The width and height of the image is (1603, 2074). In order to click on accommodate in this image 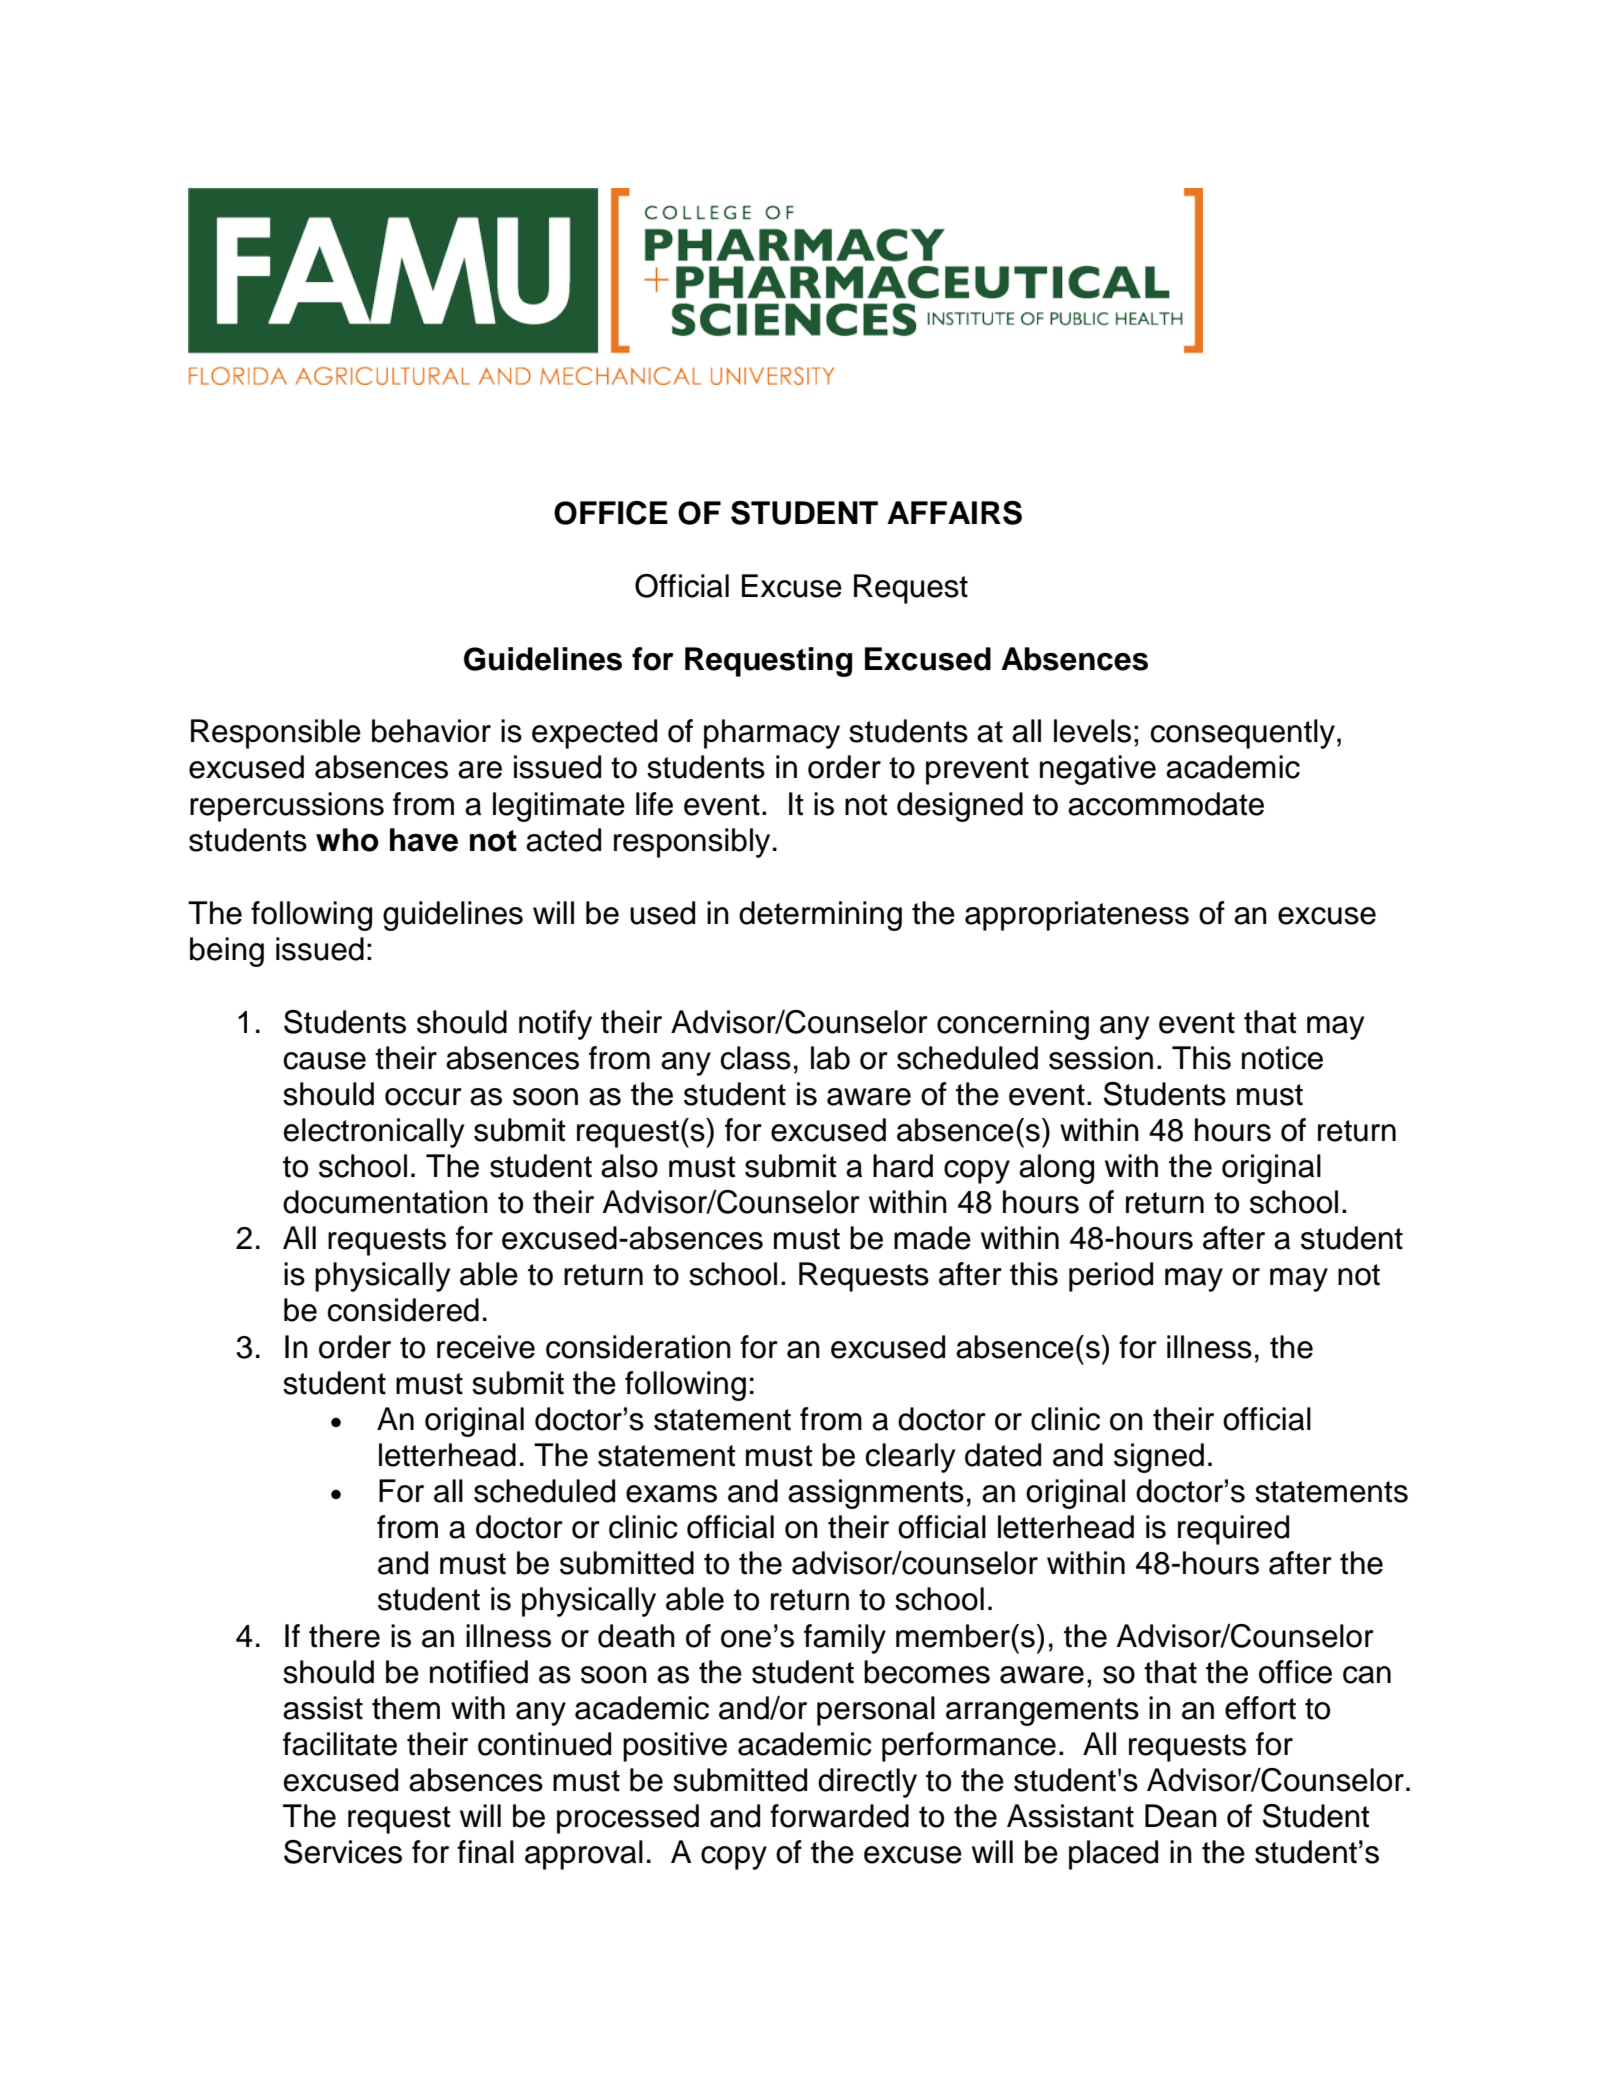, I will do `click(1166, 804)`.
